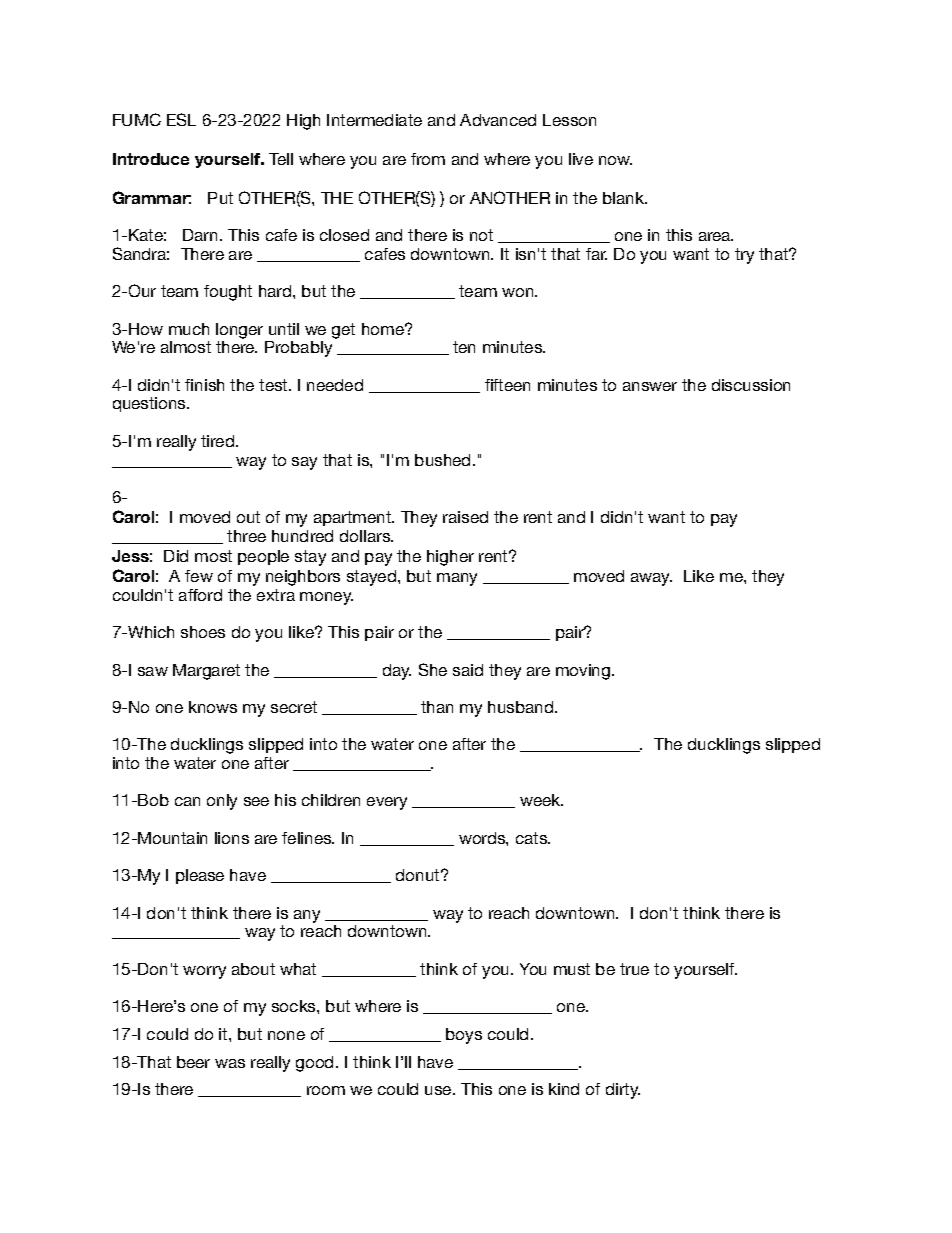 This screenshot has width=952, height=1233. I want to click on blank, so click(625, 198).
